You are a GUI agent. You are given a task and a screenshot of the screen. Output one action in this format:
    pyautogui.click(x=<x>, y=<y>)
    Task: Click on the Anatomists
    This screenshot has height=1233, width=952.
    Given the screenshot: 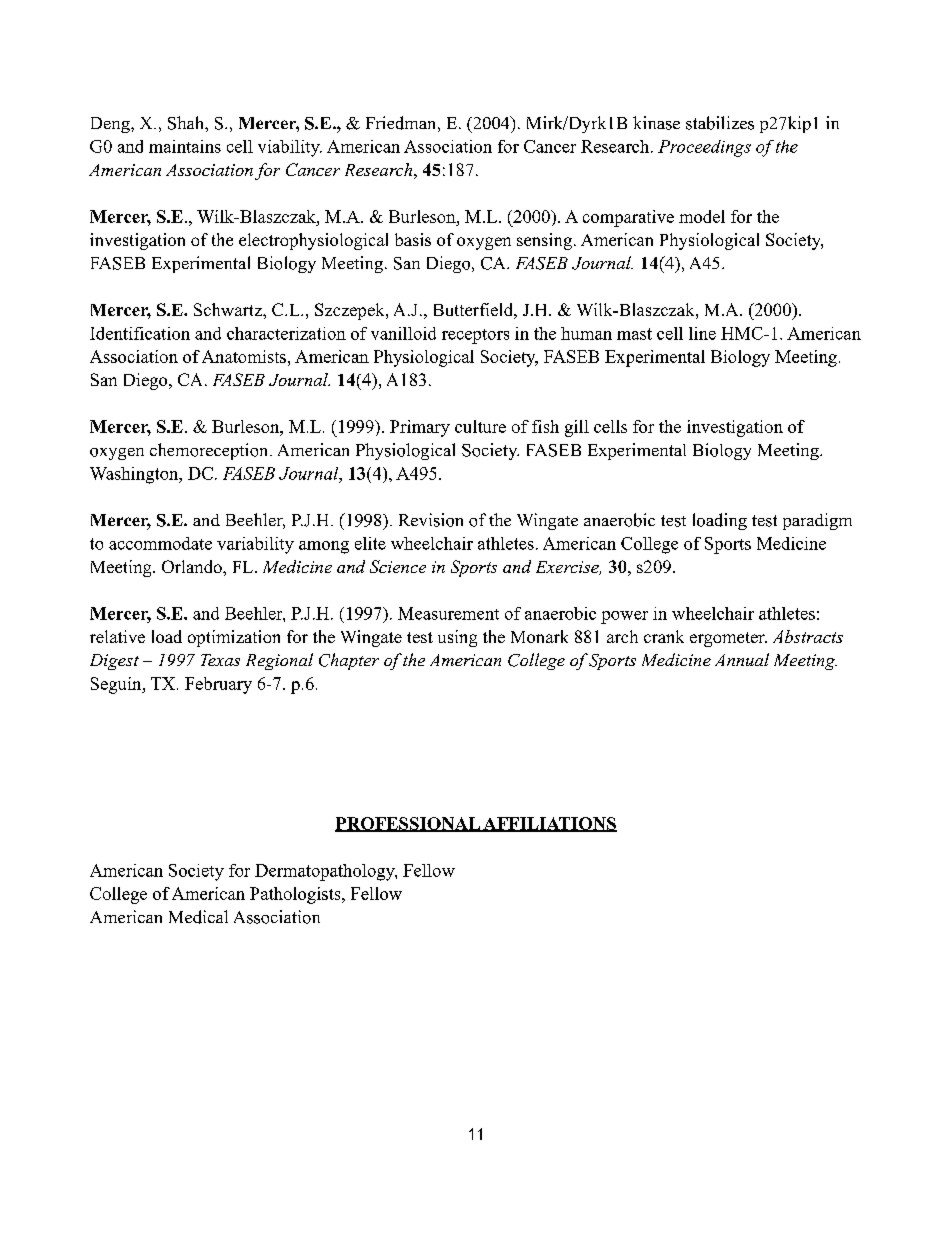 What is the action you would take?
    pyautogui.click(x=244, y=356)
